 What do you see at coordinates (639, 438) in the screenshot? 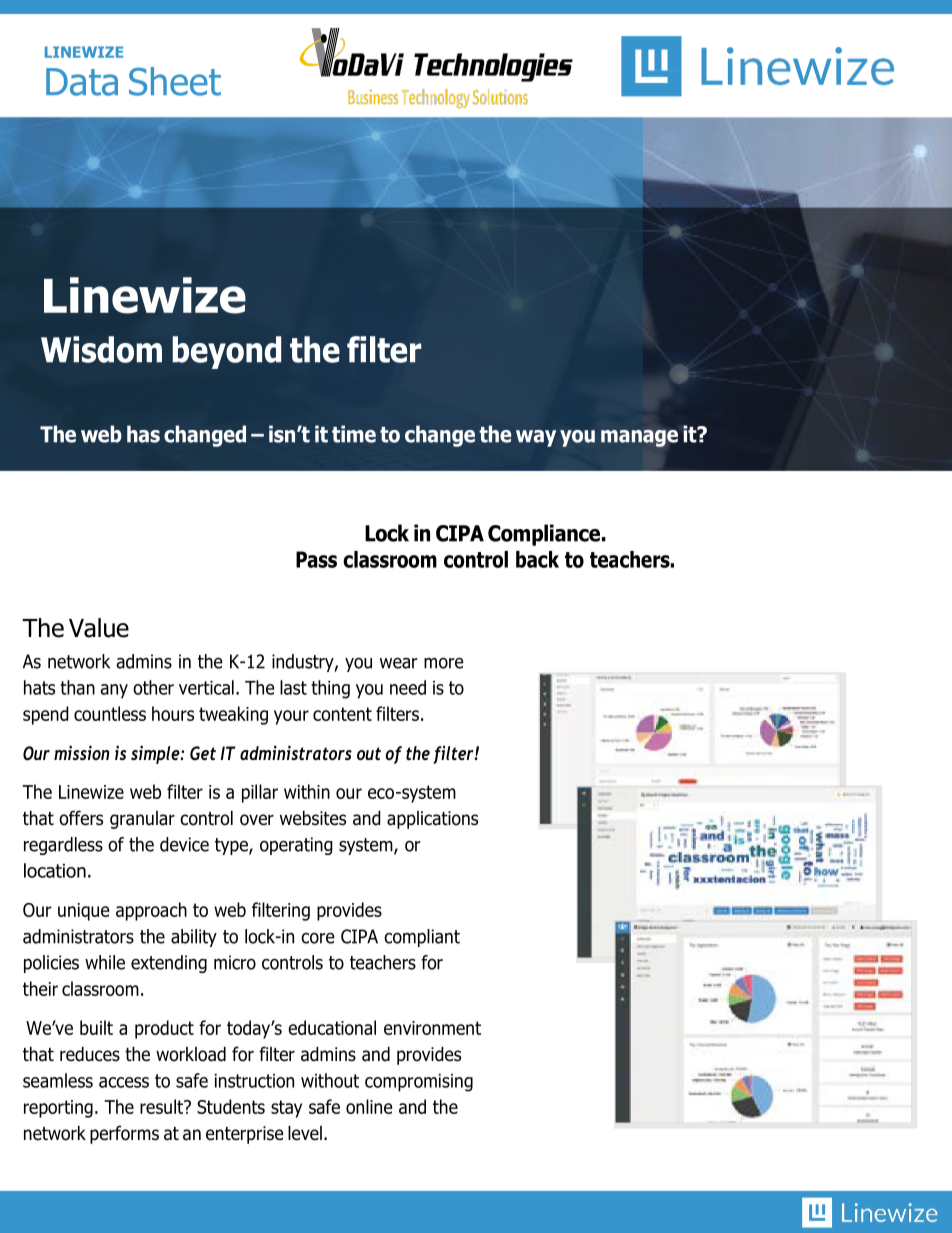
I see `manage` at bounding box center [639, 438].
